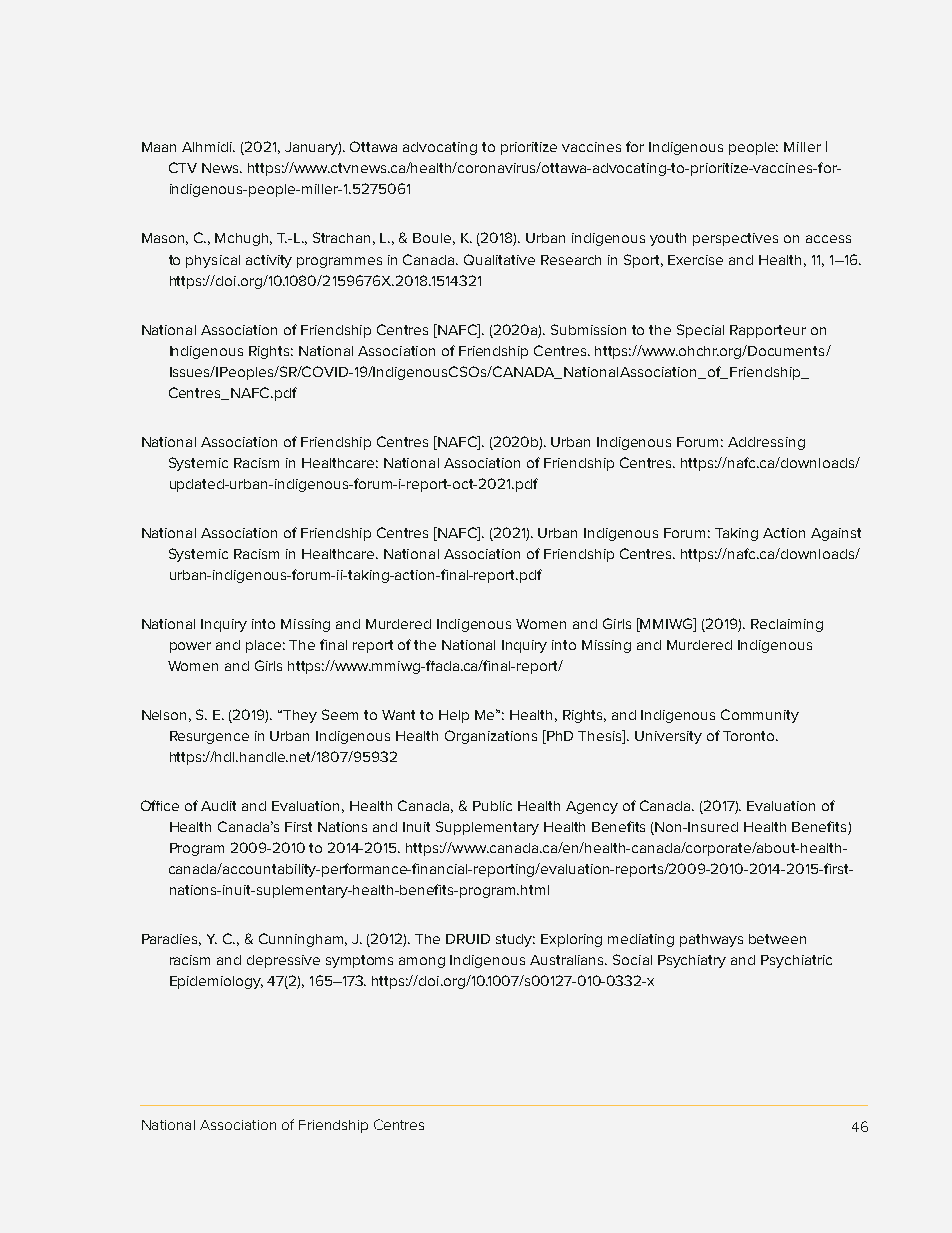 This page has height=1233, width=952. Describe the element at coordinates (750, 736) in the page. I see `Toronto` at that location.
